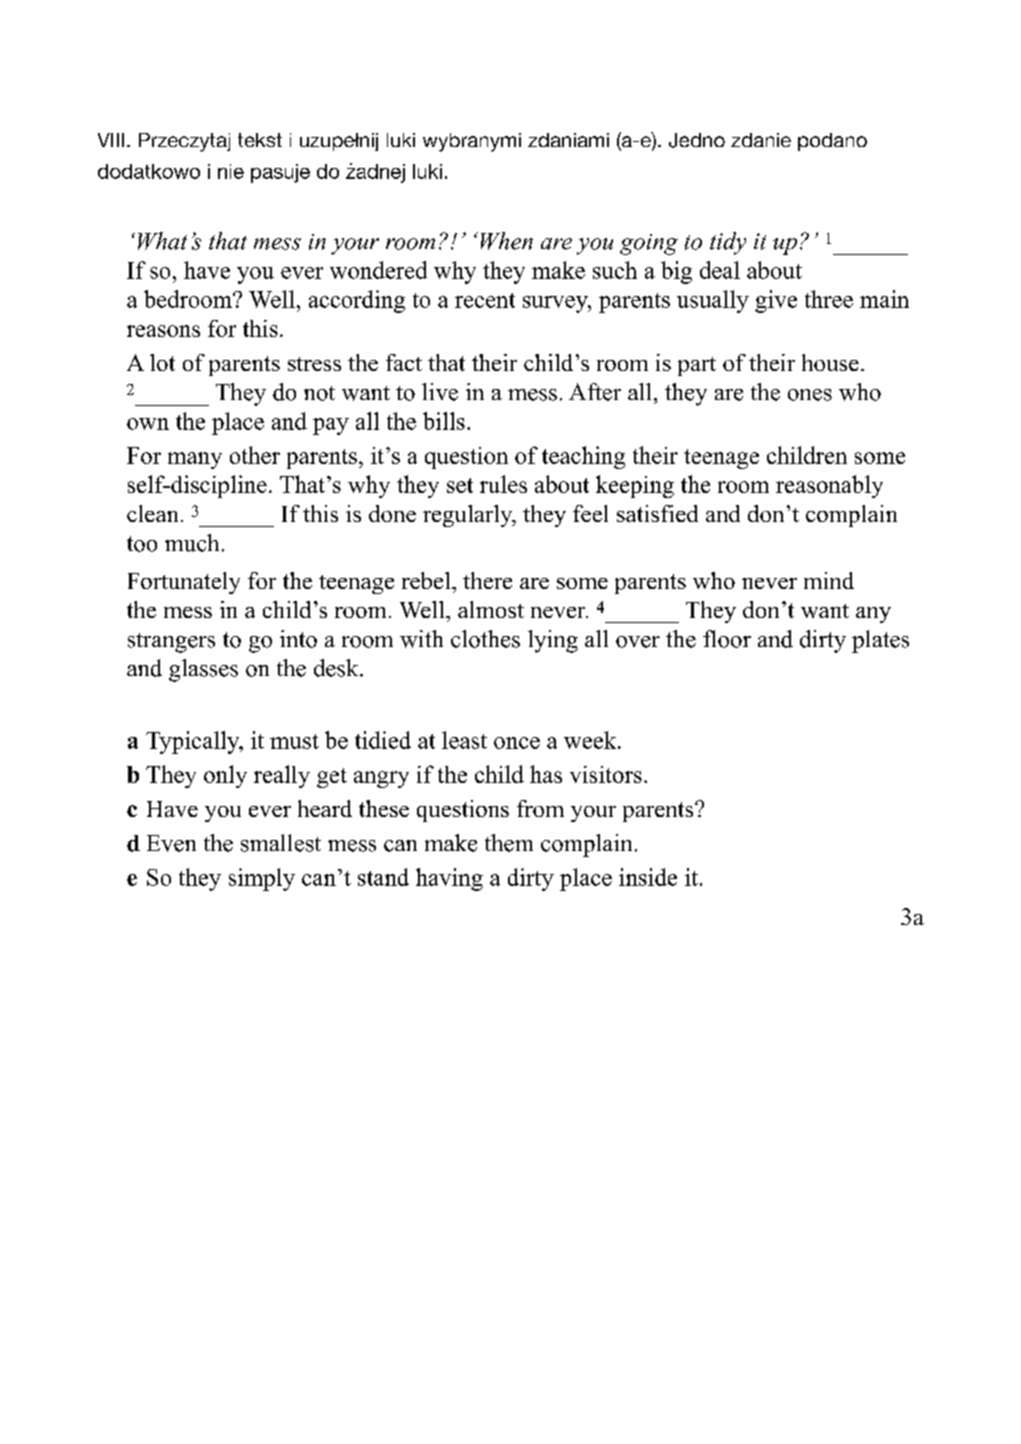  What do you see at coordinates (830, 362) in the screenshot?
I see `house` at bounding box center [830, 362].
